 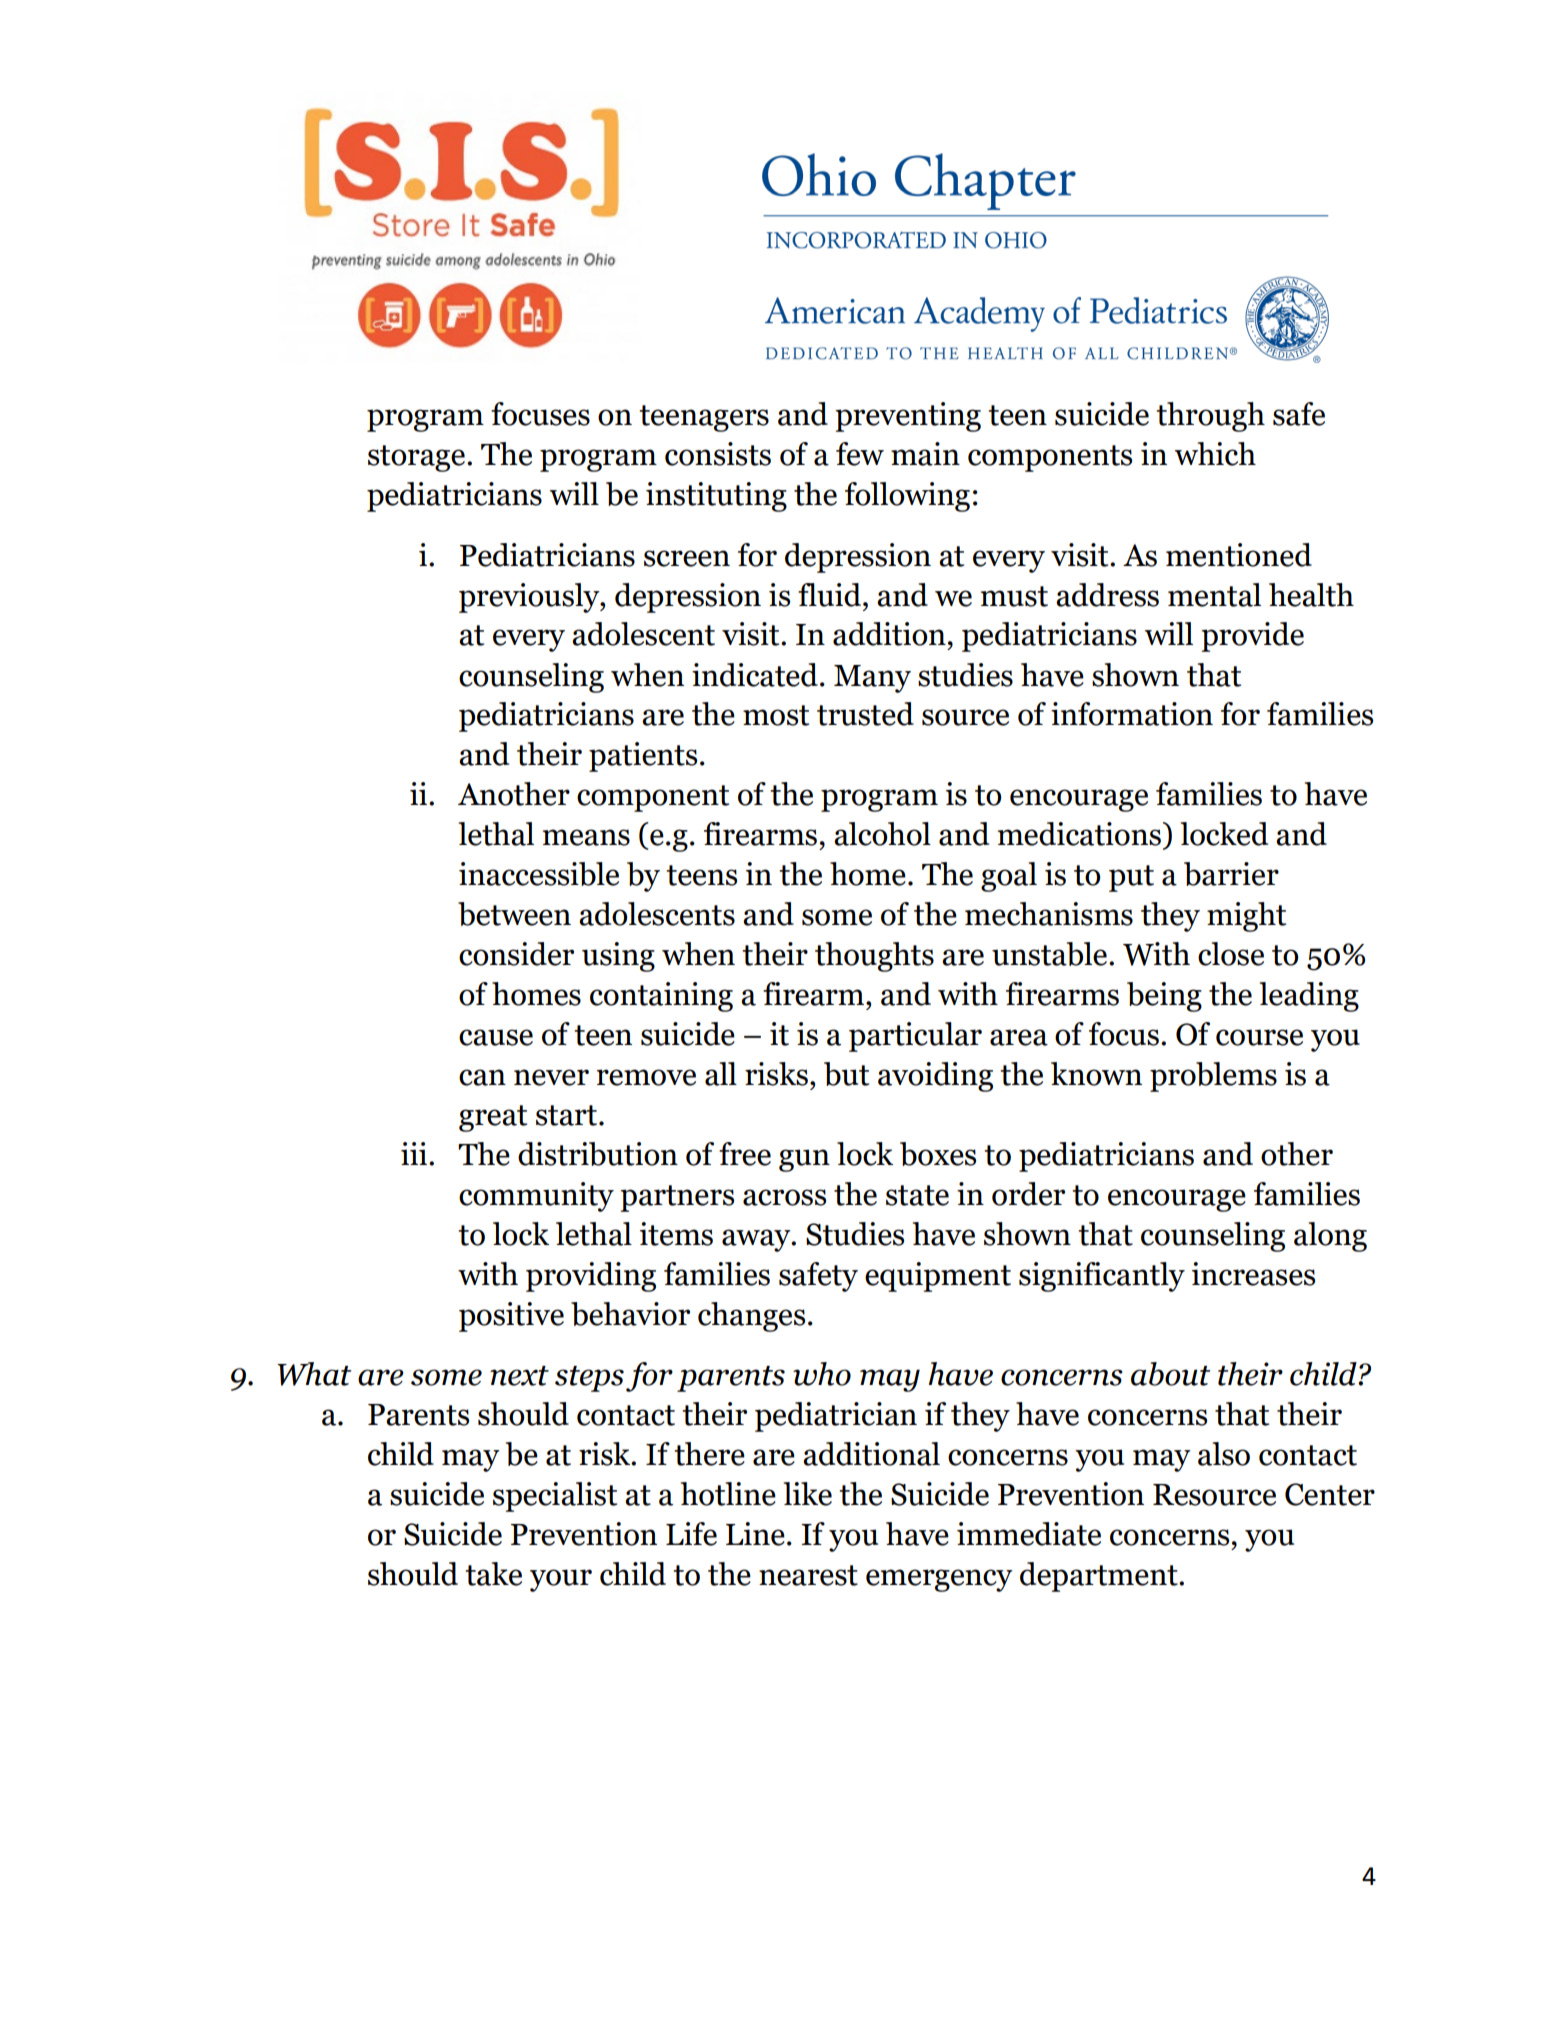 What do you see at coordinates (865, 714) in the screenshot?
I see `trusted` at bounding box center [865, 714].
